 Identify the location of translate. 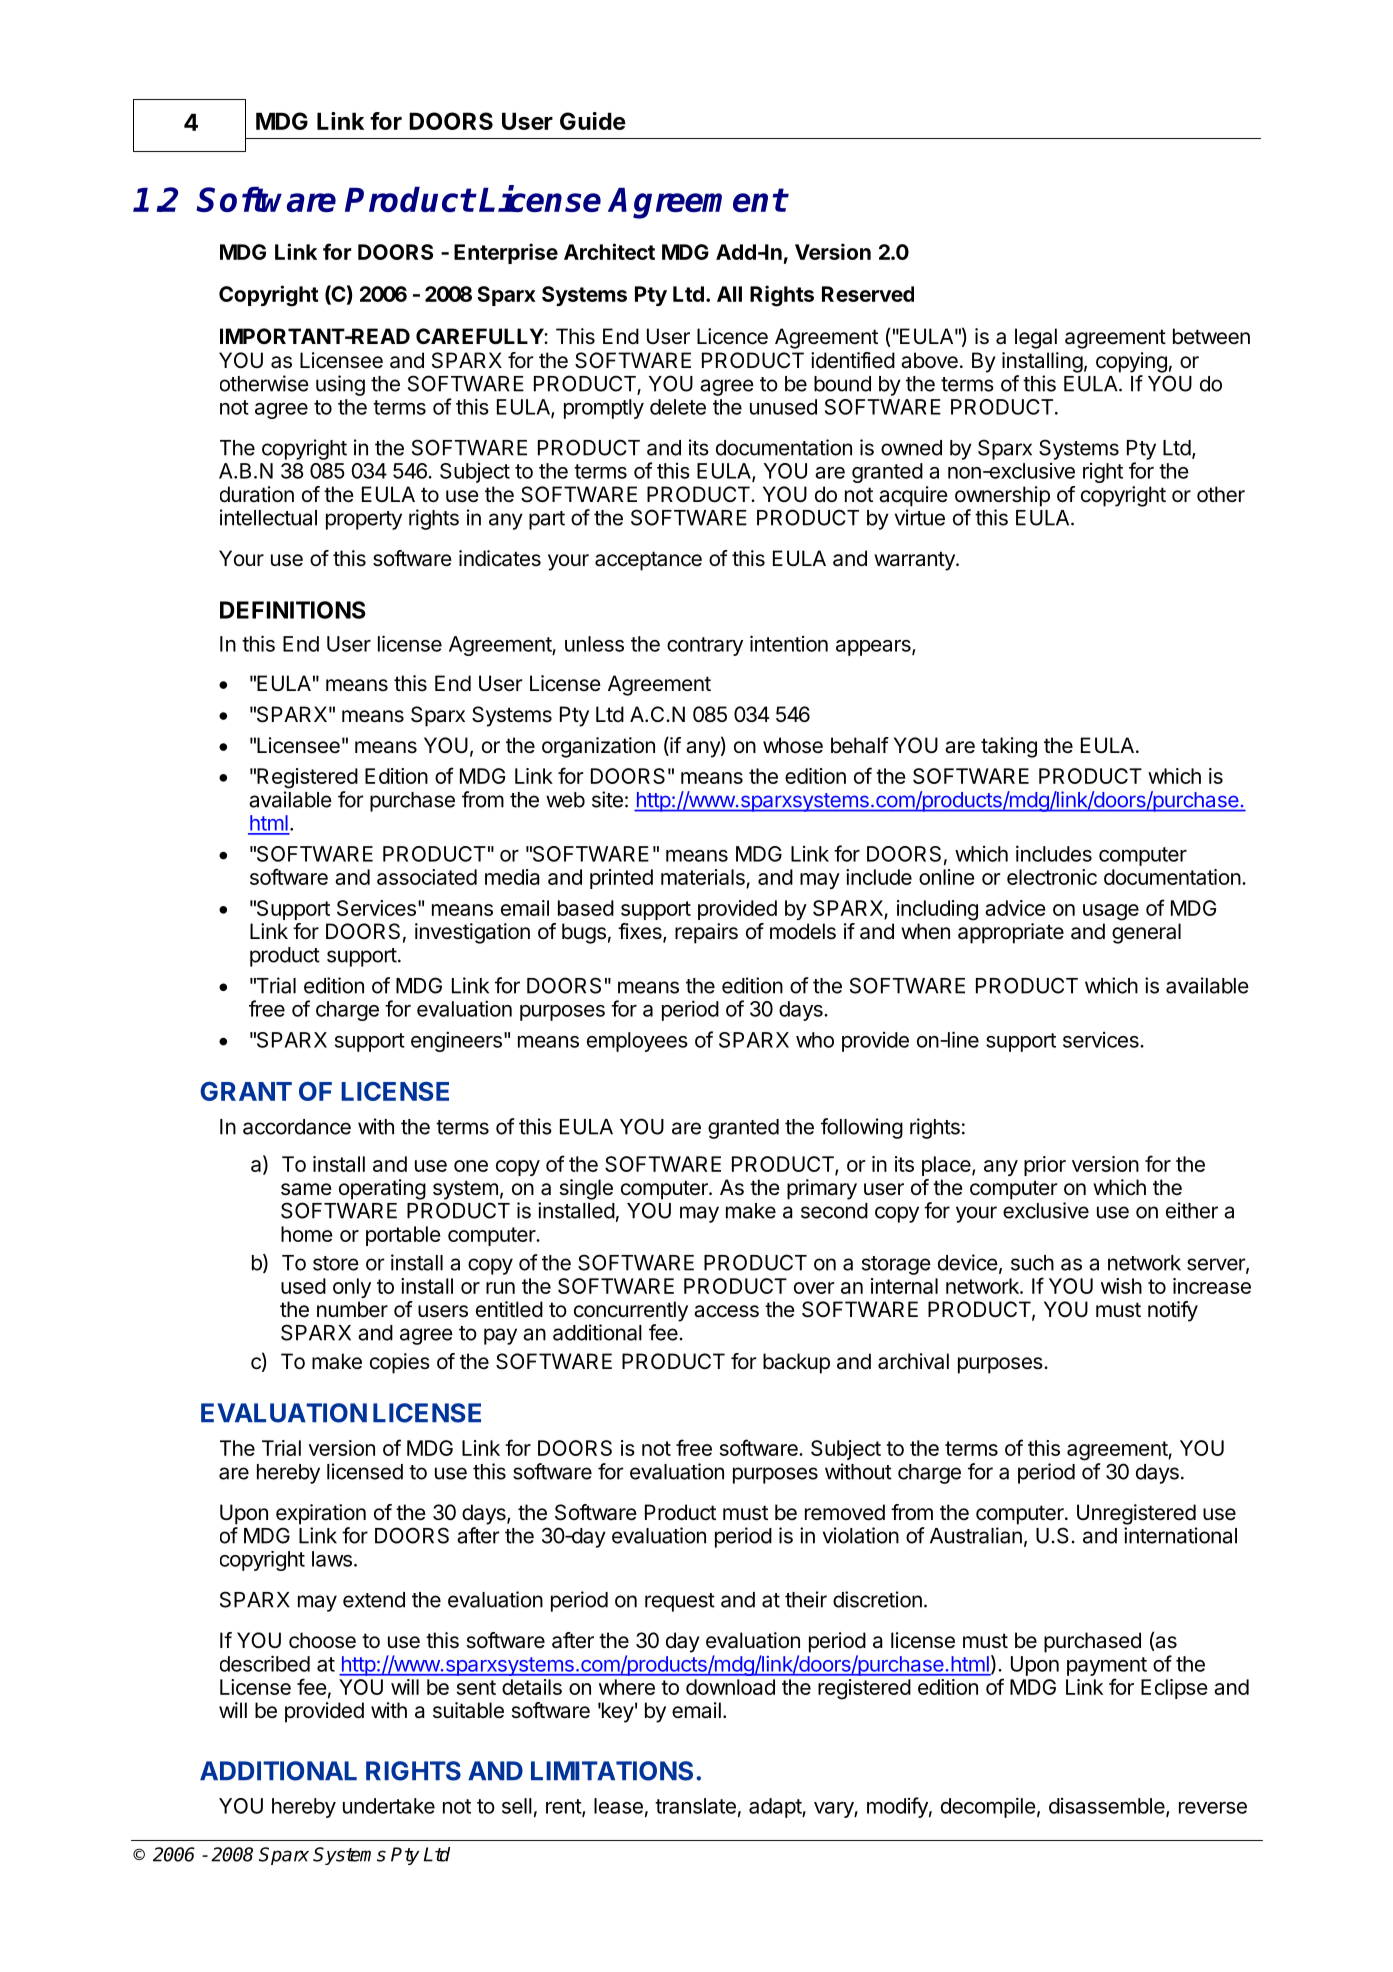
(695, 1806).
